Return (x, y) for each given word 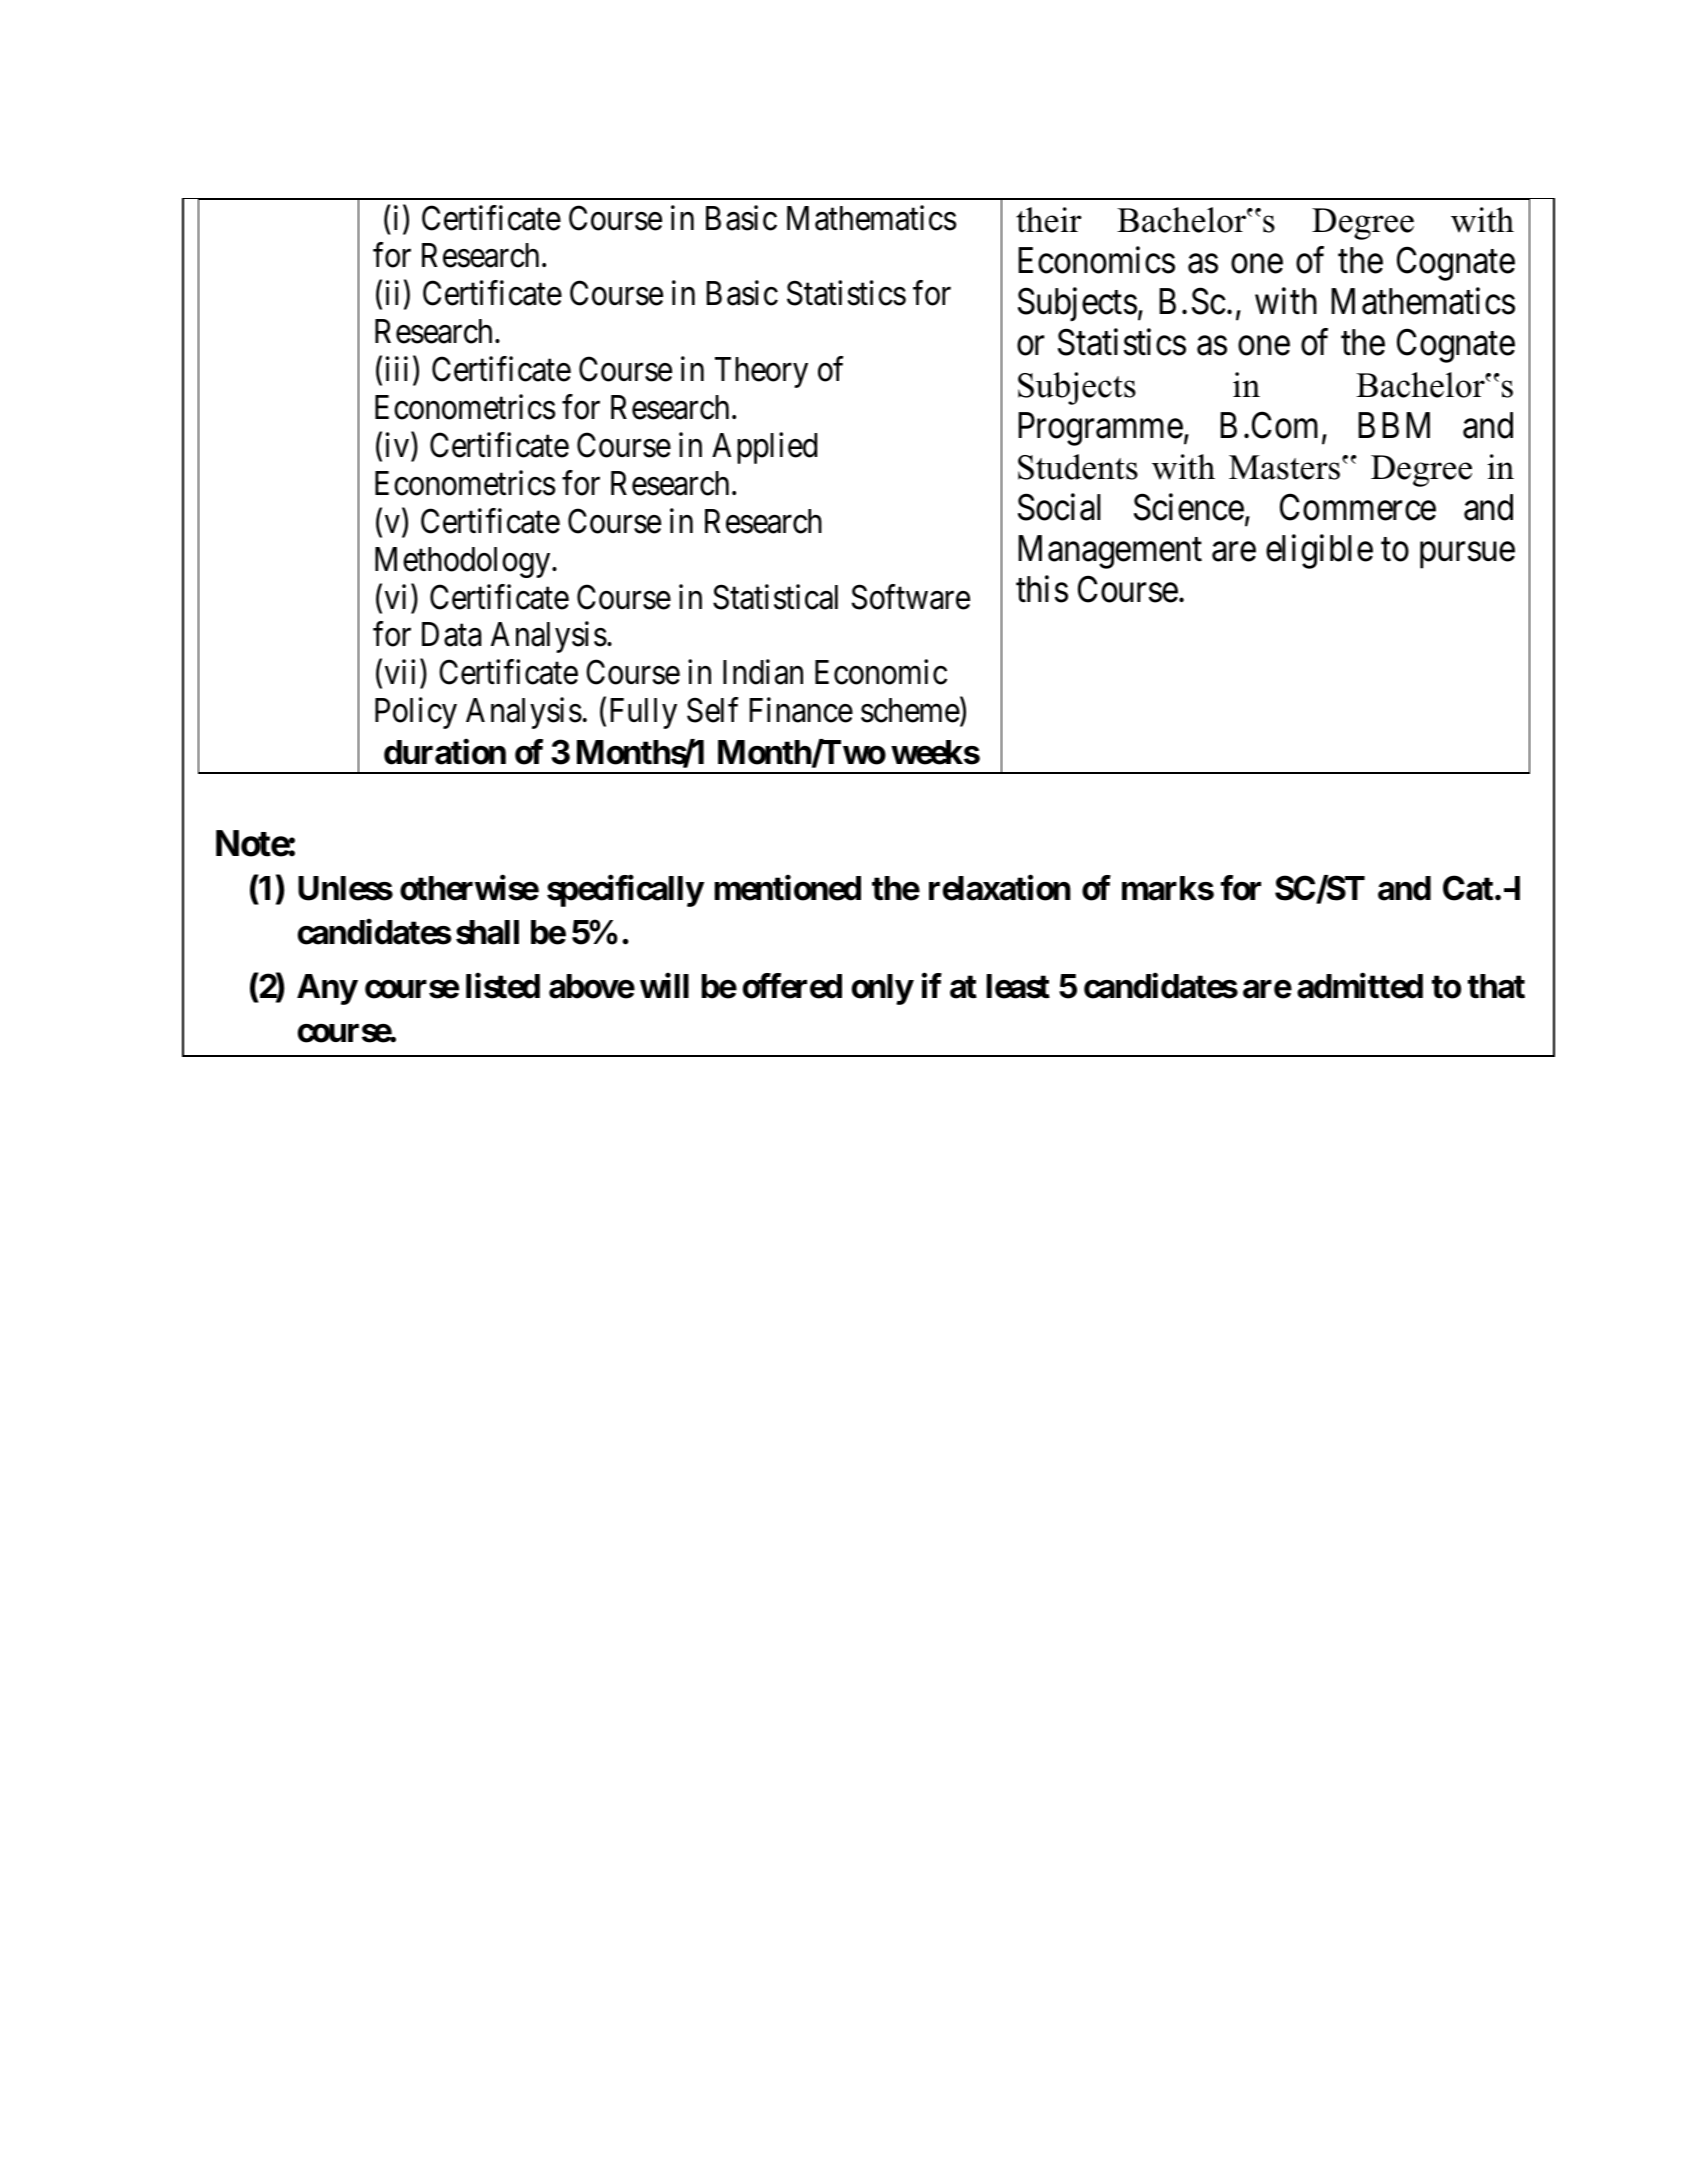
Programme (1100, 429)
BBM (1394, 425)
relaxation (1000, 888)
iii (397, 369)
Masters (1284, 467)
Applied (764, 448)
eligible (1319, 551)
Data (451, 635)
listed (503, 986)
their (1049, 220)
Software (911, 597)
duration (445, 752)
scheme (910, 710)
